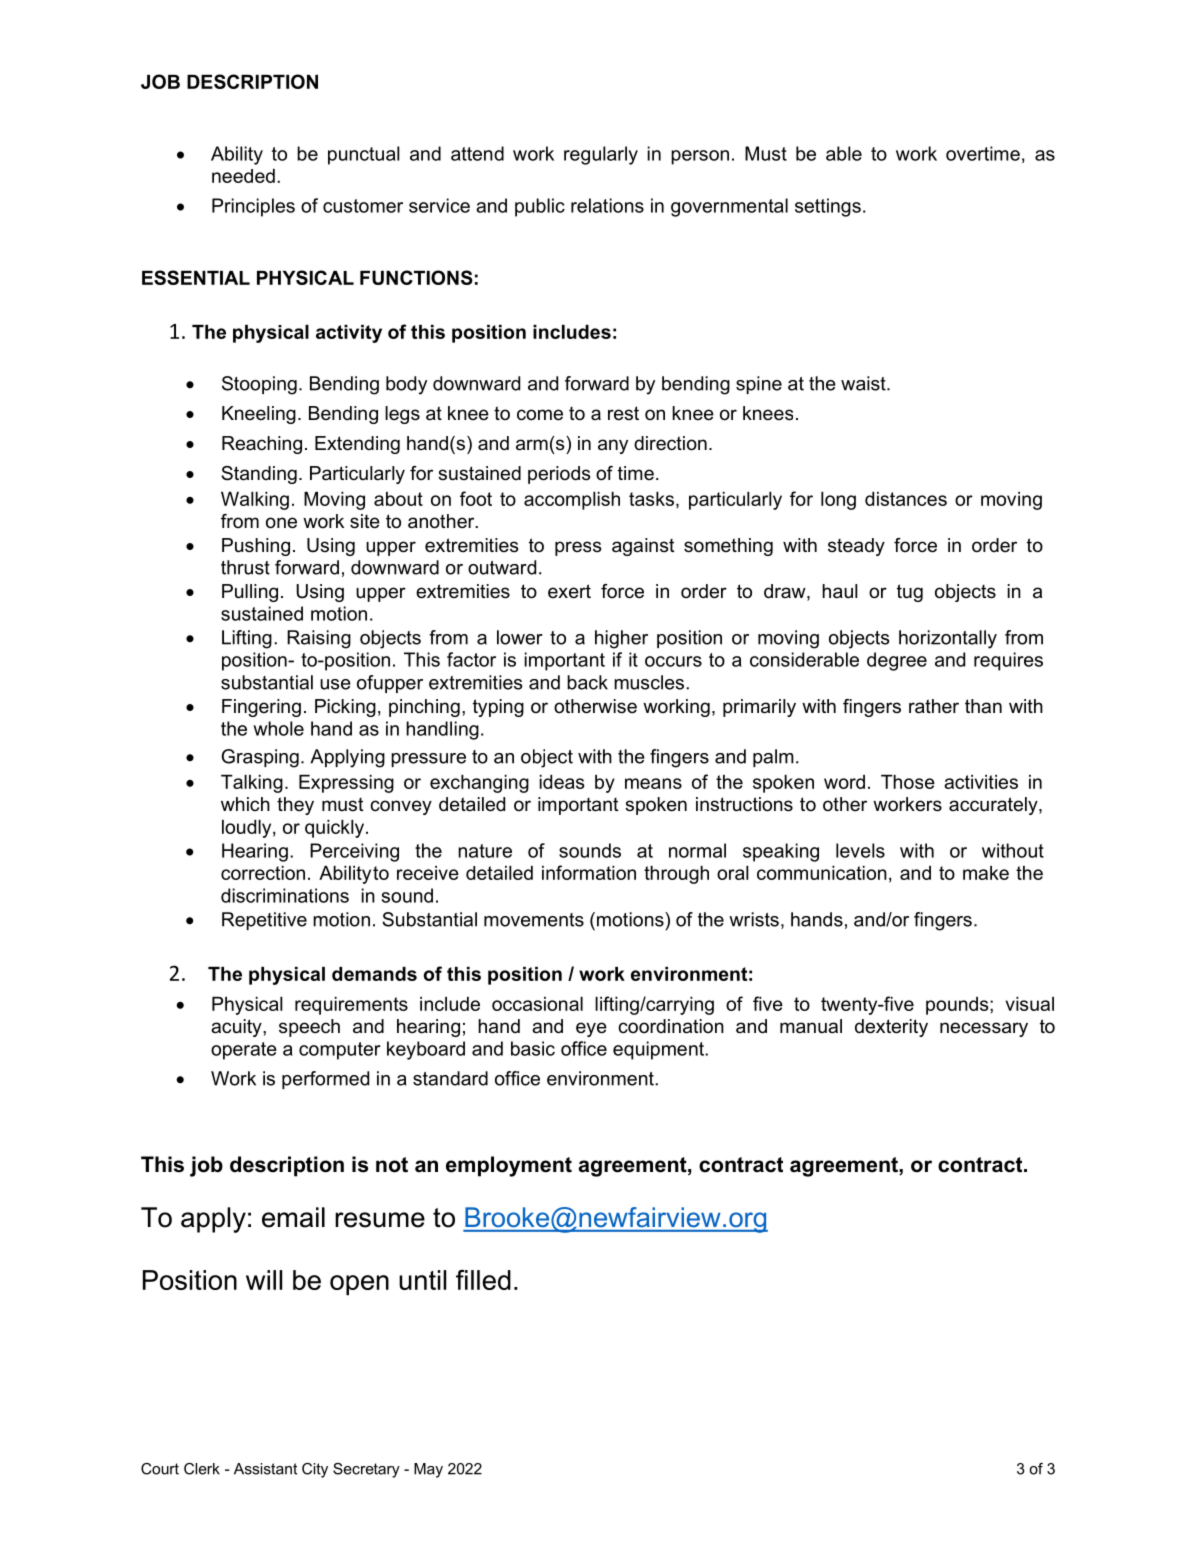 This image has width=1196, height=1548. I want to click on May, so click(428, 1470).
